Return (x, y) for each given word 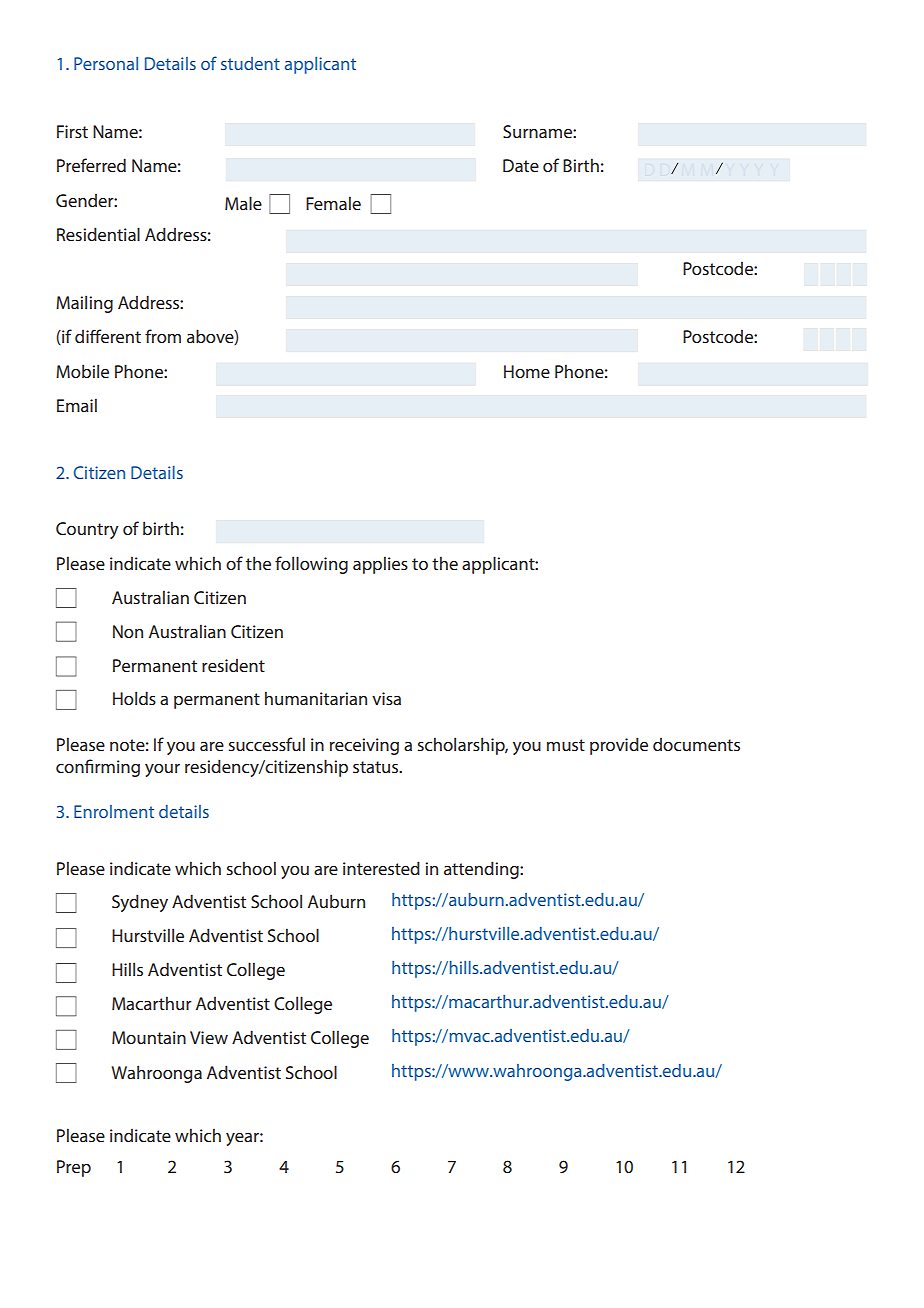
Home (527, 371)
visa (386, 698)
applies (380, 565)
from (163, 336)
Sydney (140, 903)
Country (87, 530)
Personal (106, 63)
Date (521, 165)
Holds (134, 698)
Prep (74, 1168)
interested (381, 868)
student (250, 63)
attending (482, 870)
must (566, 745)
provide (619, 746)
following (311, 565)
